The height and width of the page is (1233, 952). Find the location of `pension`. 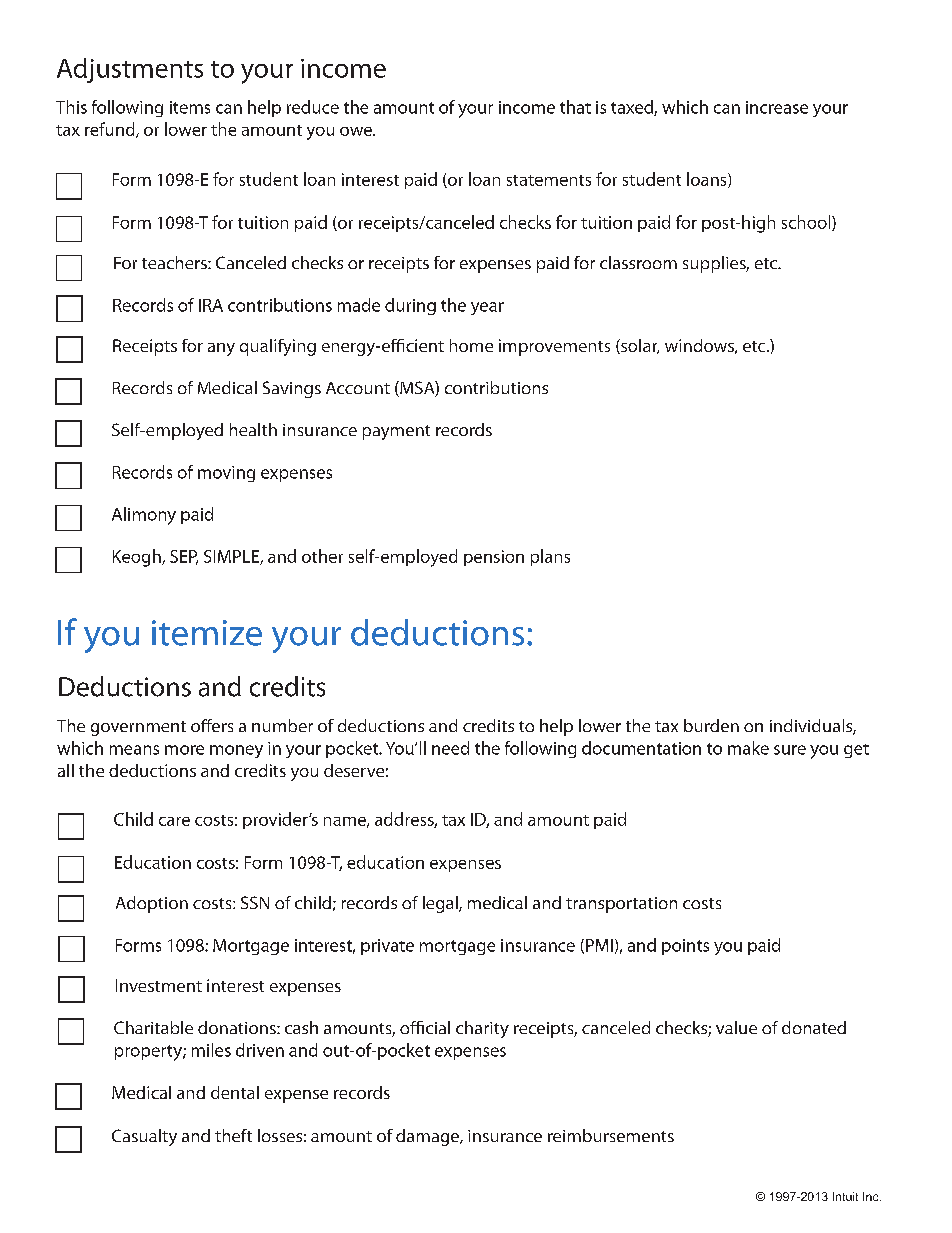

pension is located at coordinates (494, 558).
